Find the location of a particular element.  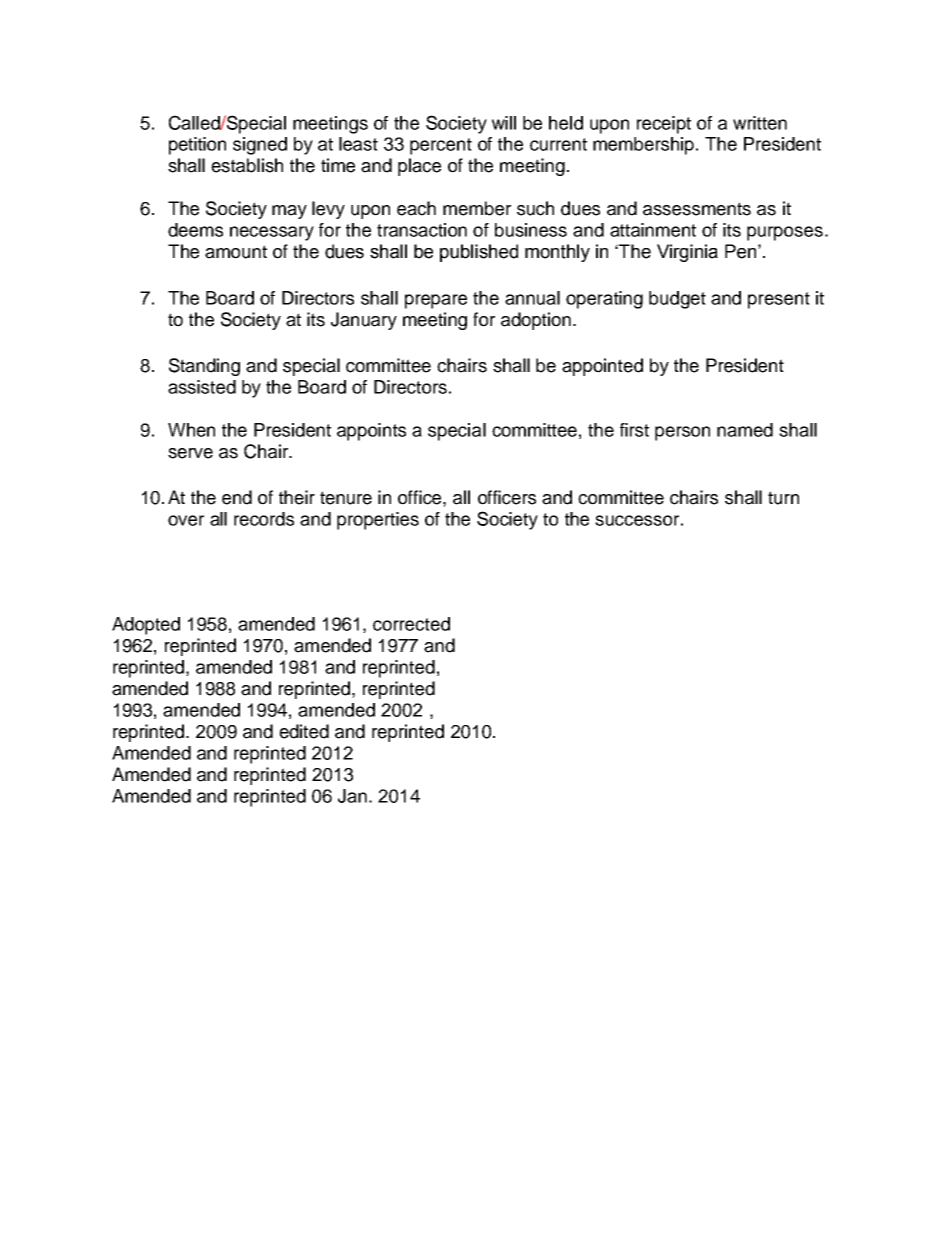

percent is located at coordinates (441, 146).
